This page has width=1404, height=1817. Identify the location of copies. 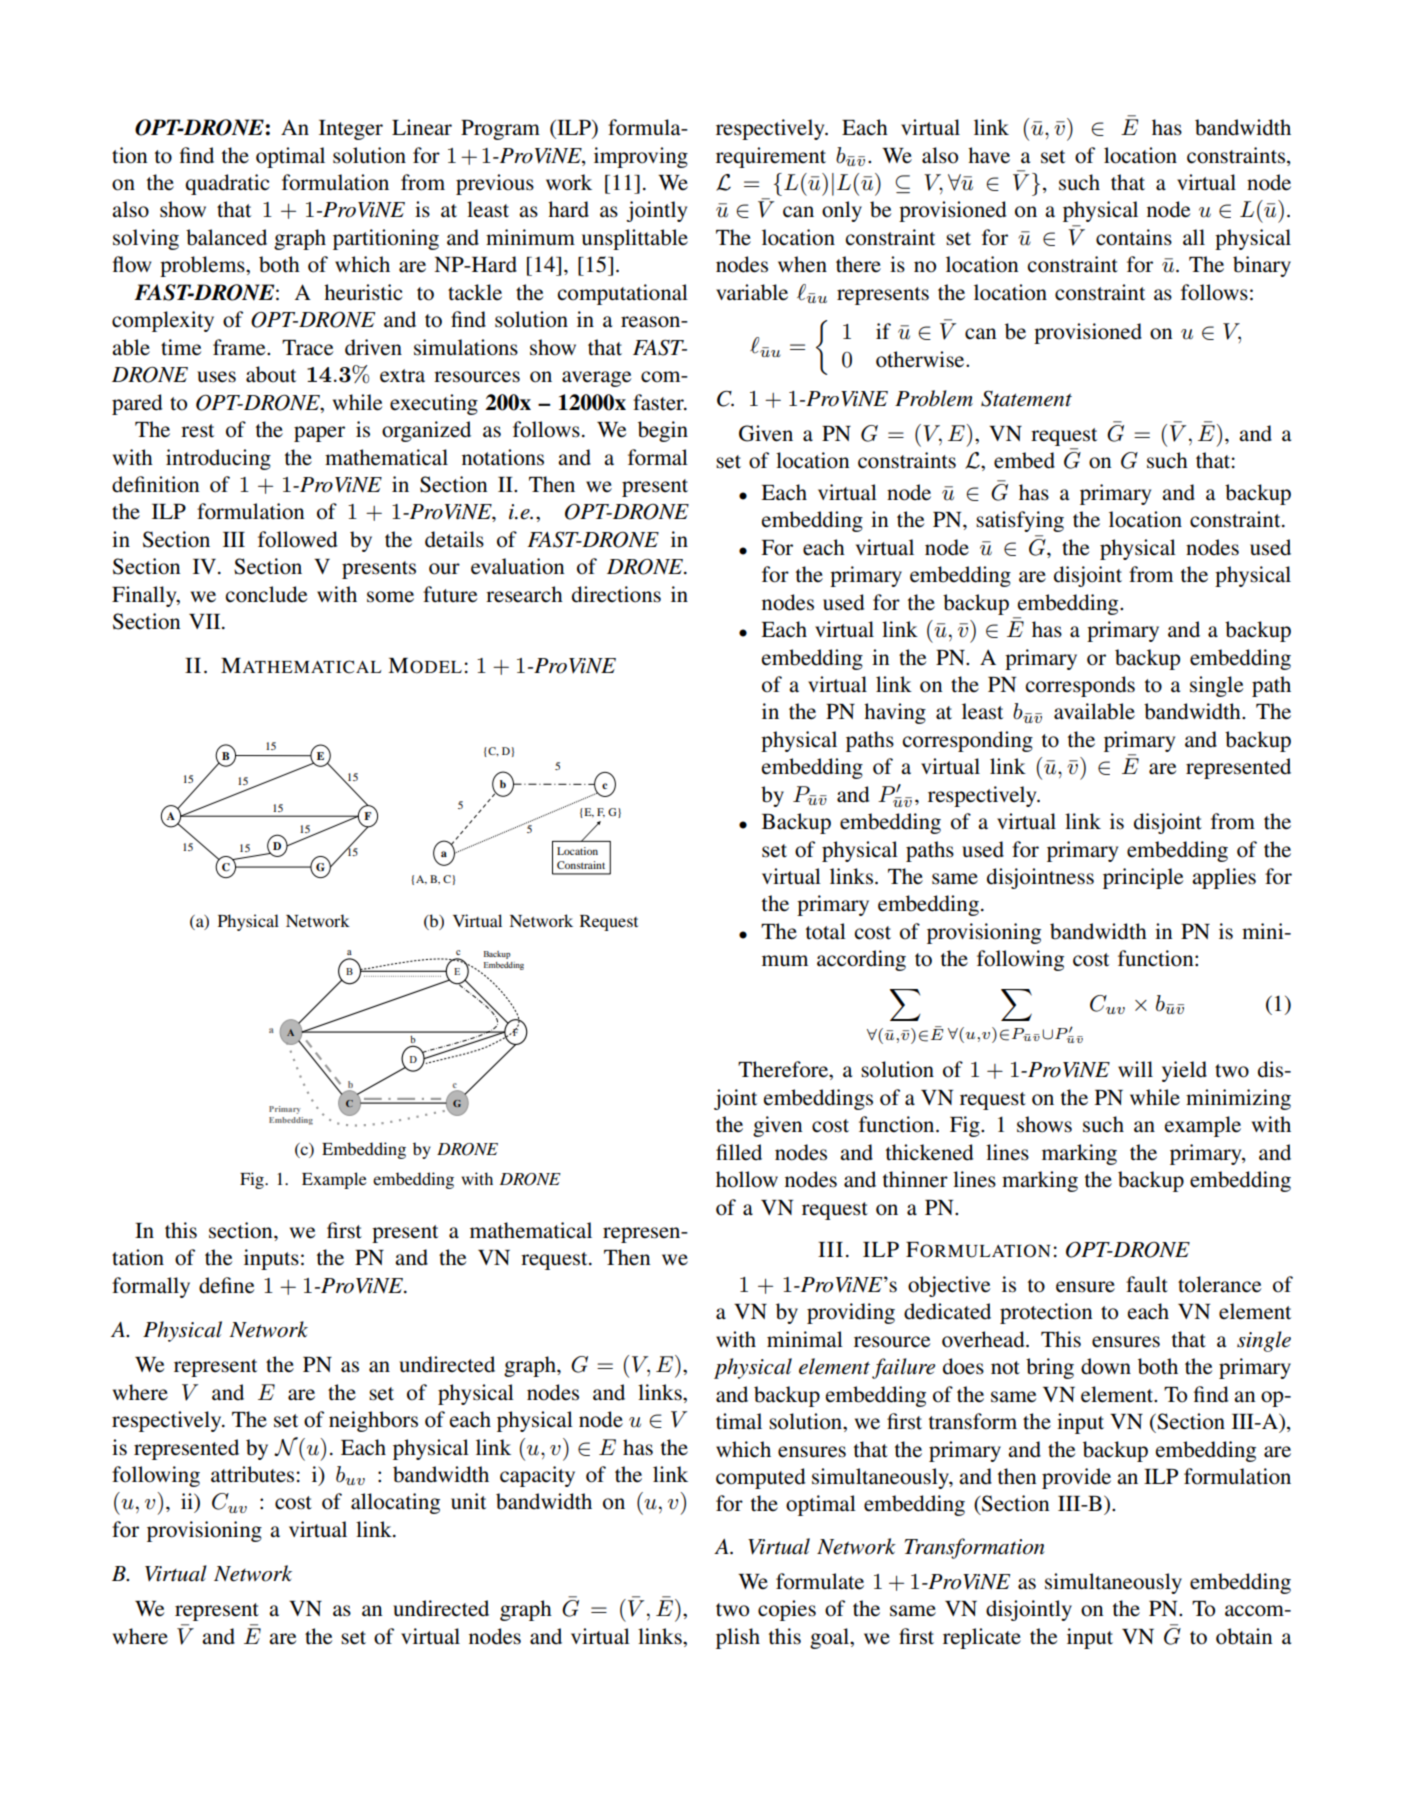
(787, 1610).
